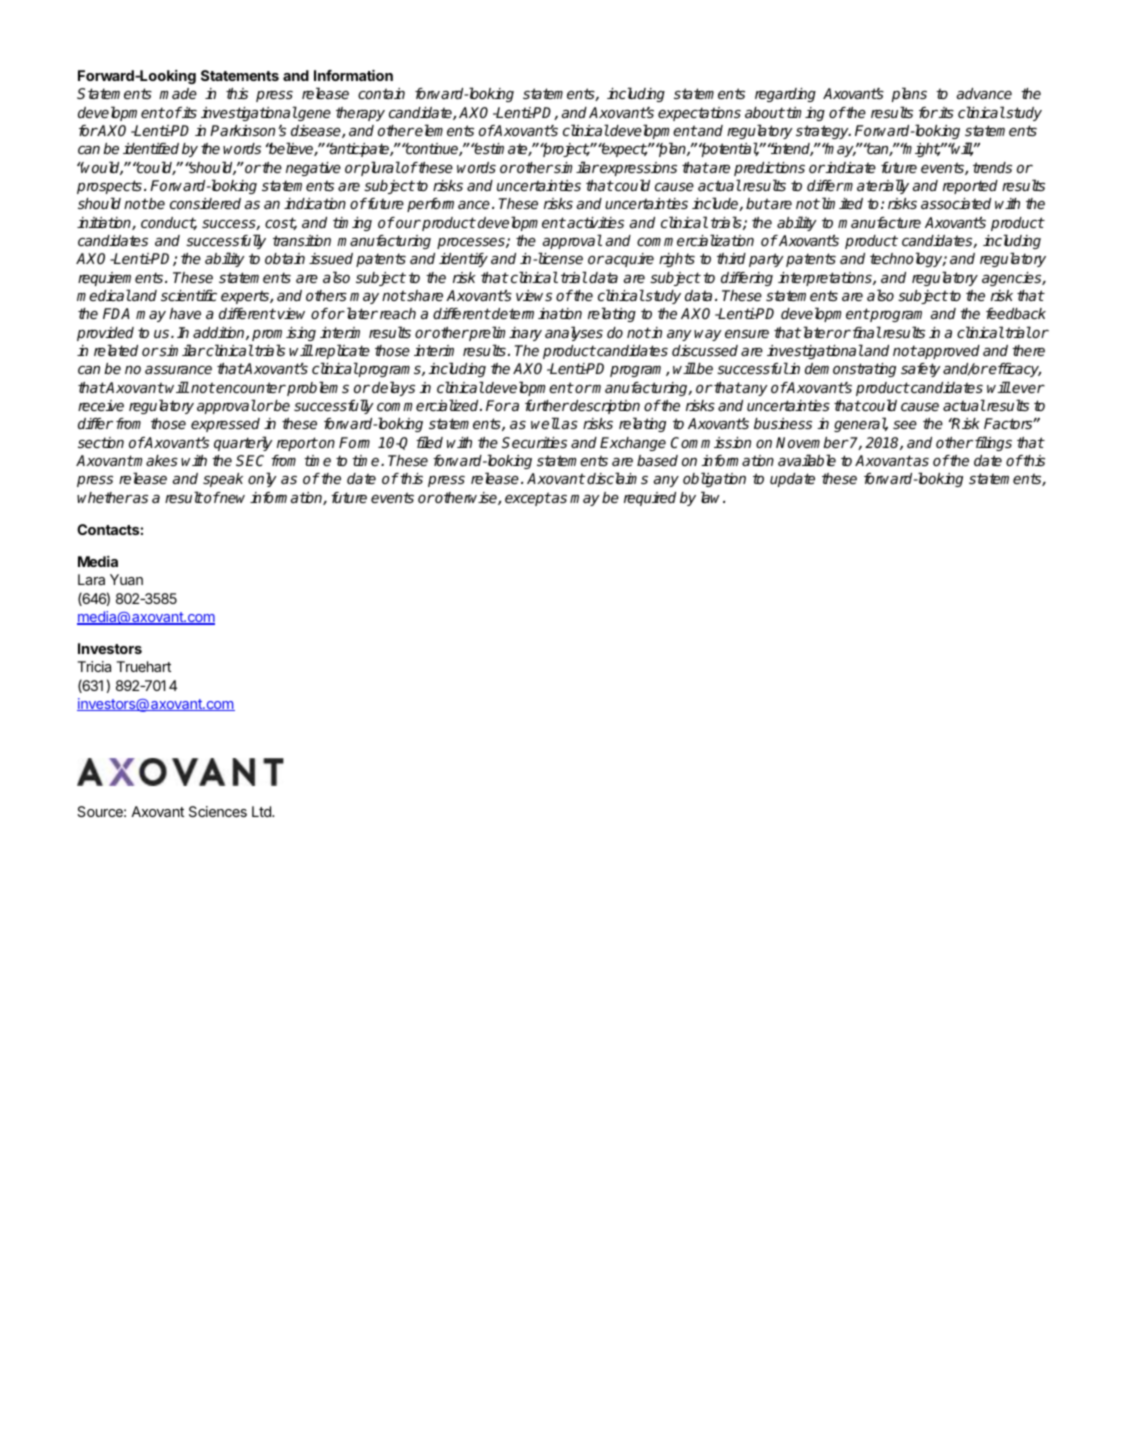 This screenshot has height=1452, width=1122. I want to click on quarterly, so click(243, 443).
